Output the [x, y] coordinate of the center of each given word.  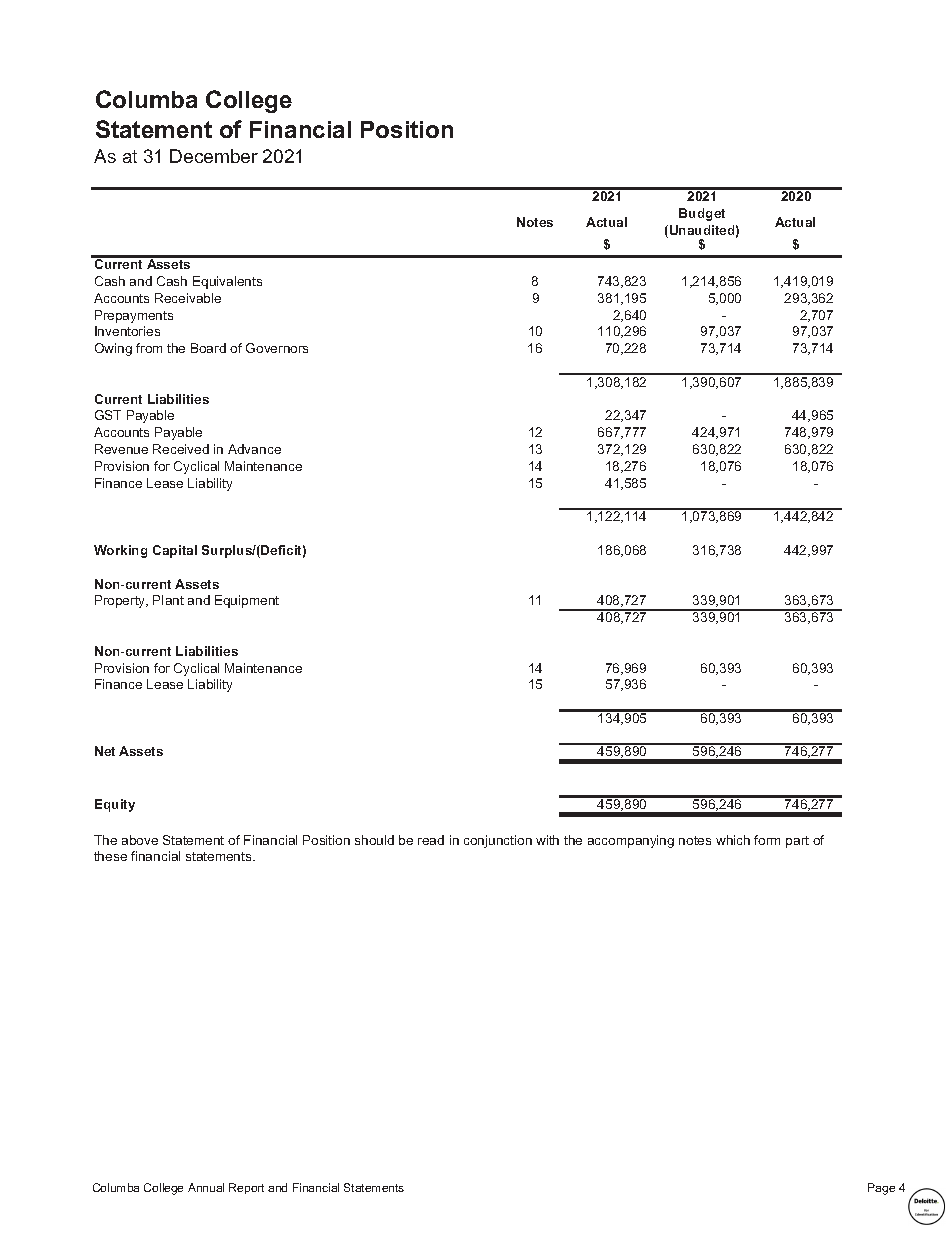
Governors [277, 348]
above [140, 840]
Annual [206, 1187]
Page [881, 1189]
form [767, 840]
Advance [254, 449]
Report [246, 1188]
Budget [702, 214]
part [797, 842]
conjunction [498, 841]
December [214, 156]
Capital [175, 551]
